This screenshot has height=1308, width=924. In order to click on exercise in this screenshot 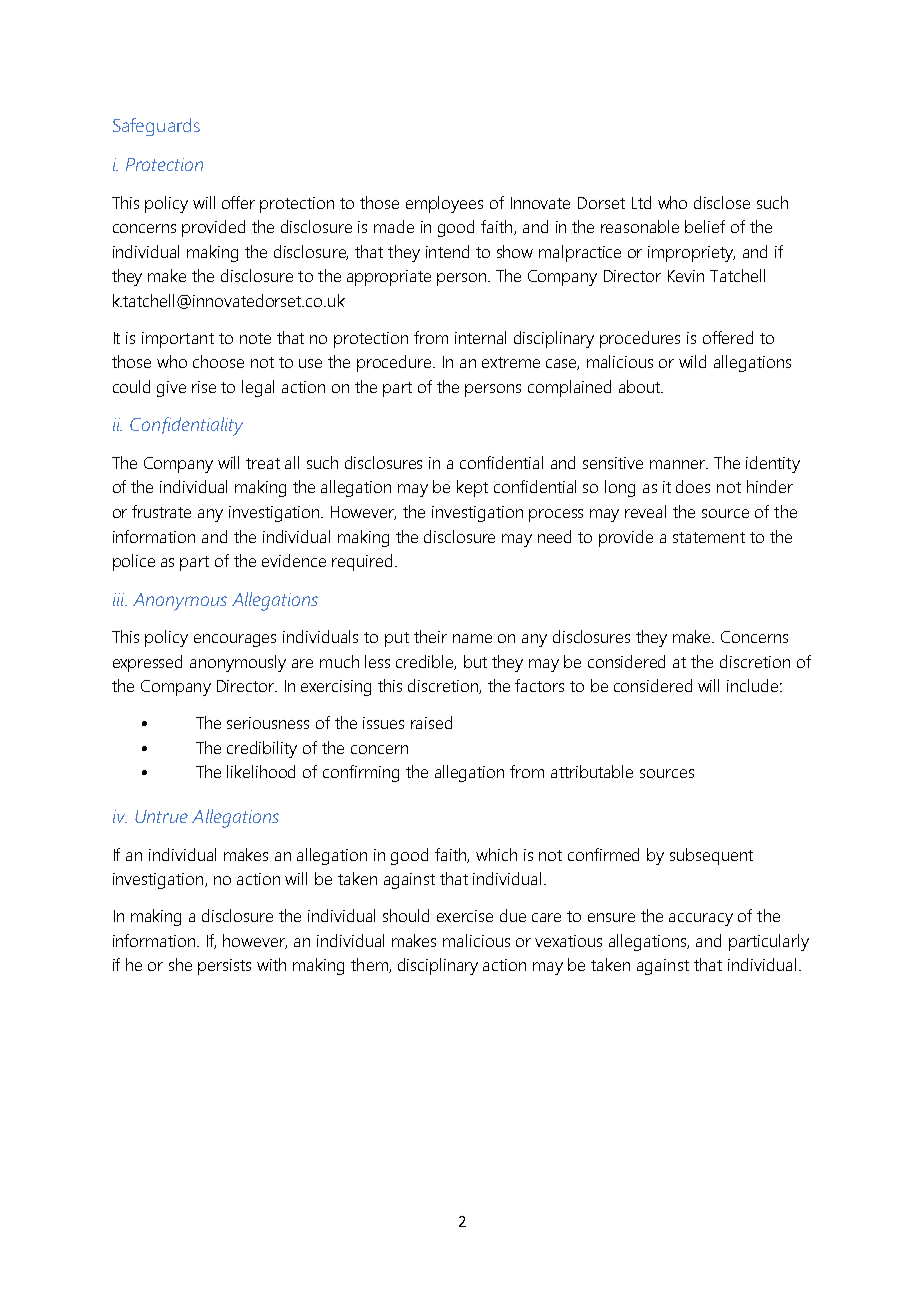, I will do `click(465, 916)`.
